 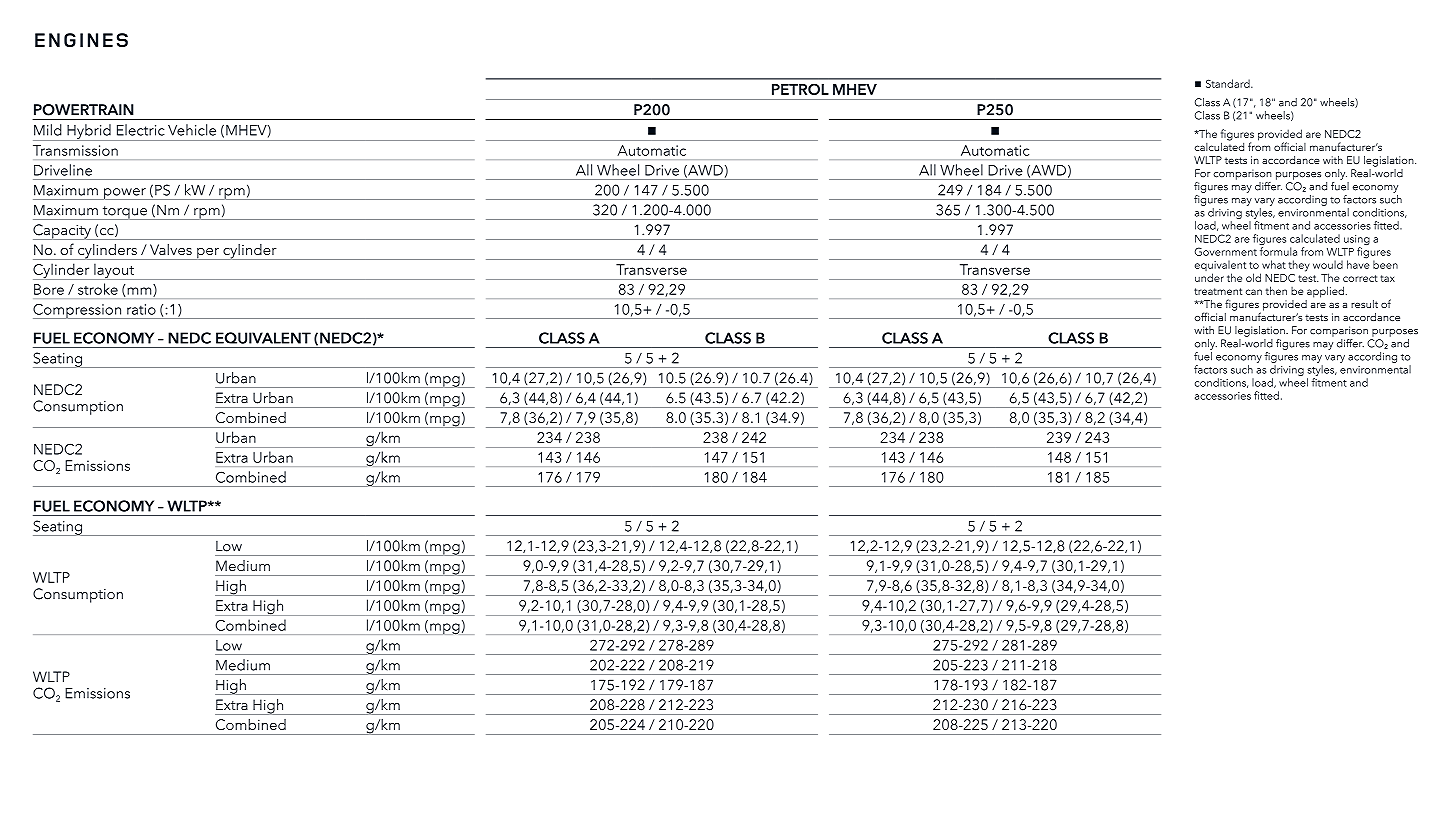 I want to click on ratio, so click(x=141, y=309).
